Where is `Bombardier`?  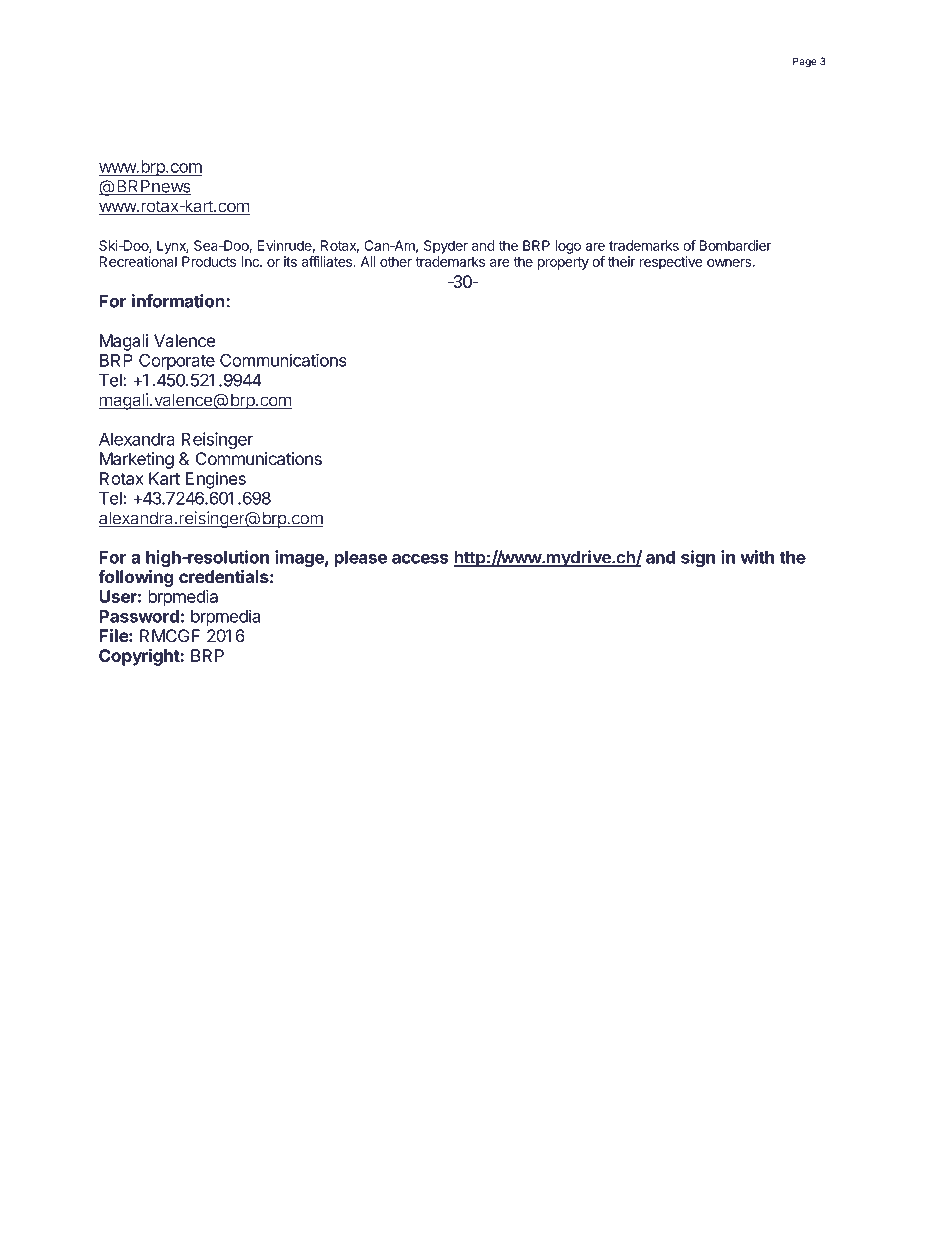 Bombardier is located at coordinates (735, 245).
